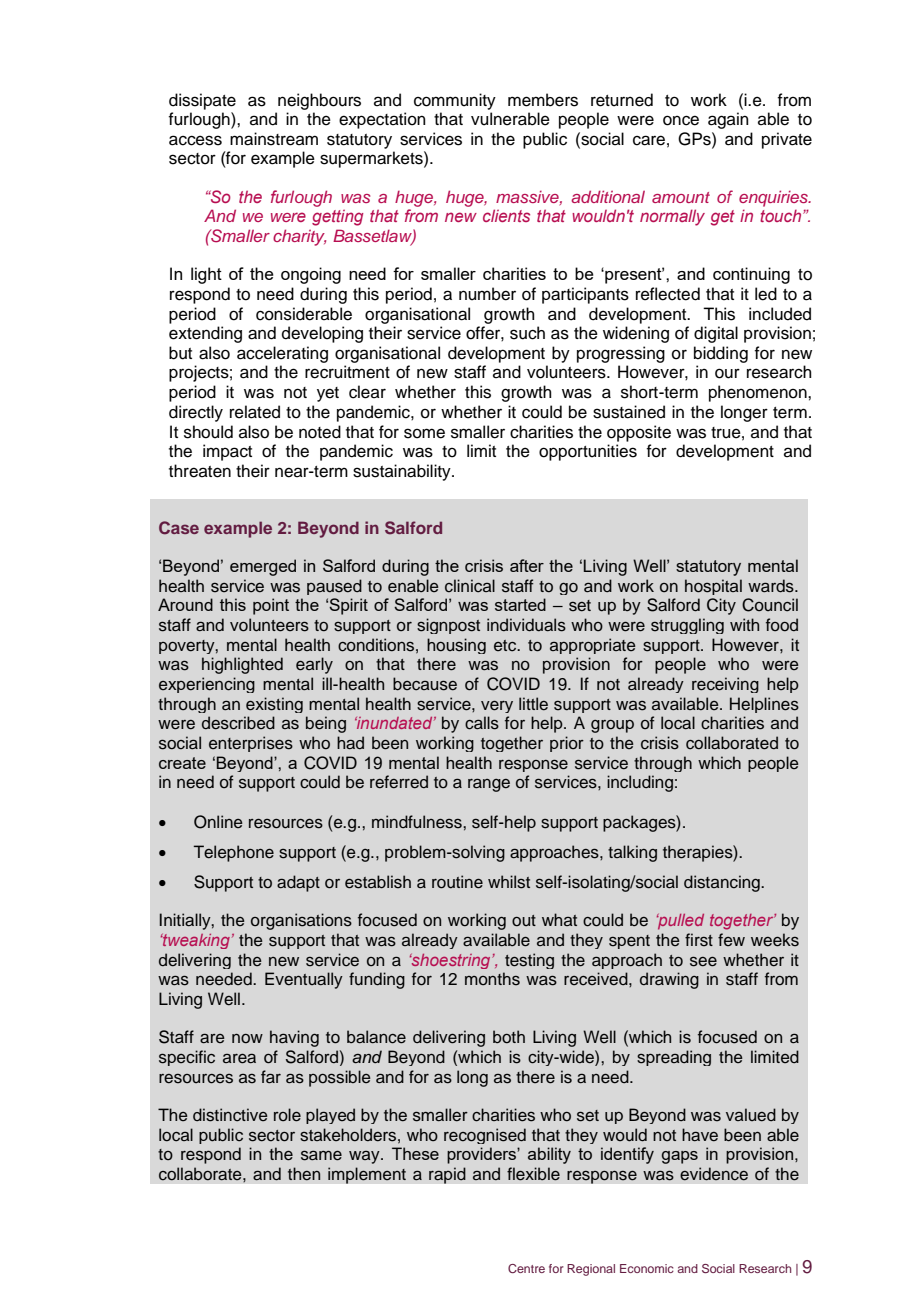  I want to click on then, so click(304, 1174).
